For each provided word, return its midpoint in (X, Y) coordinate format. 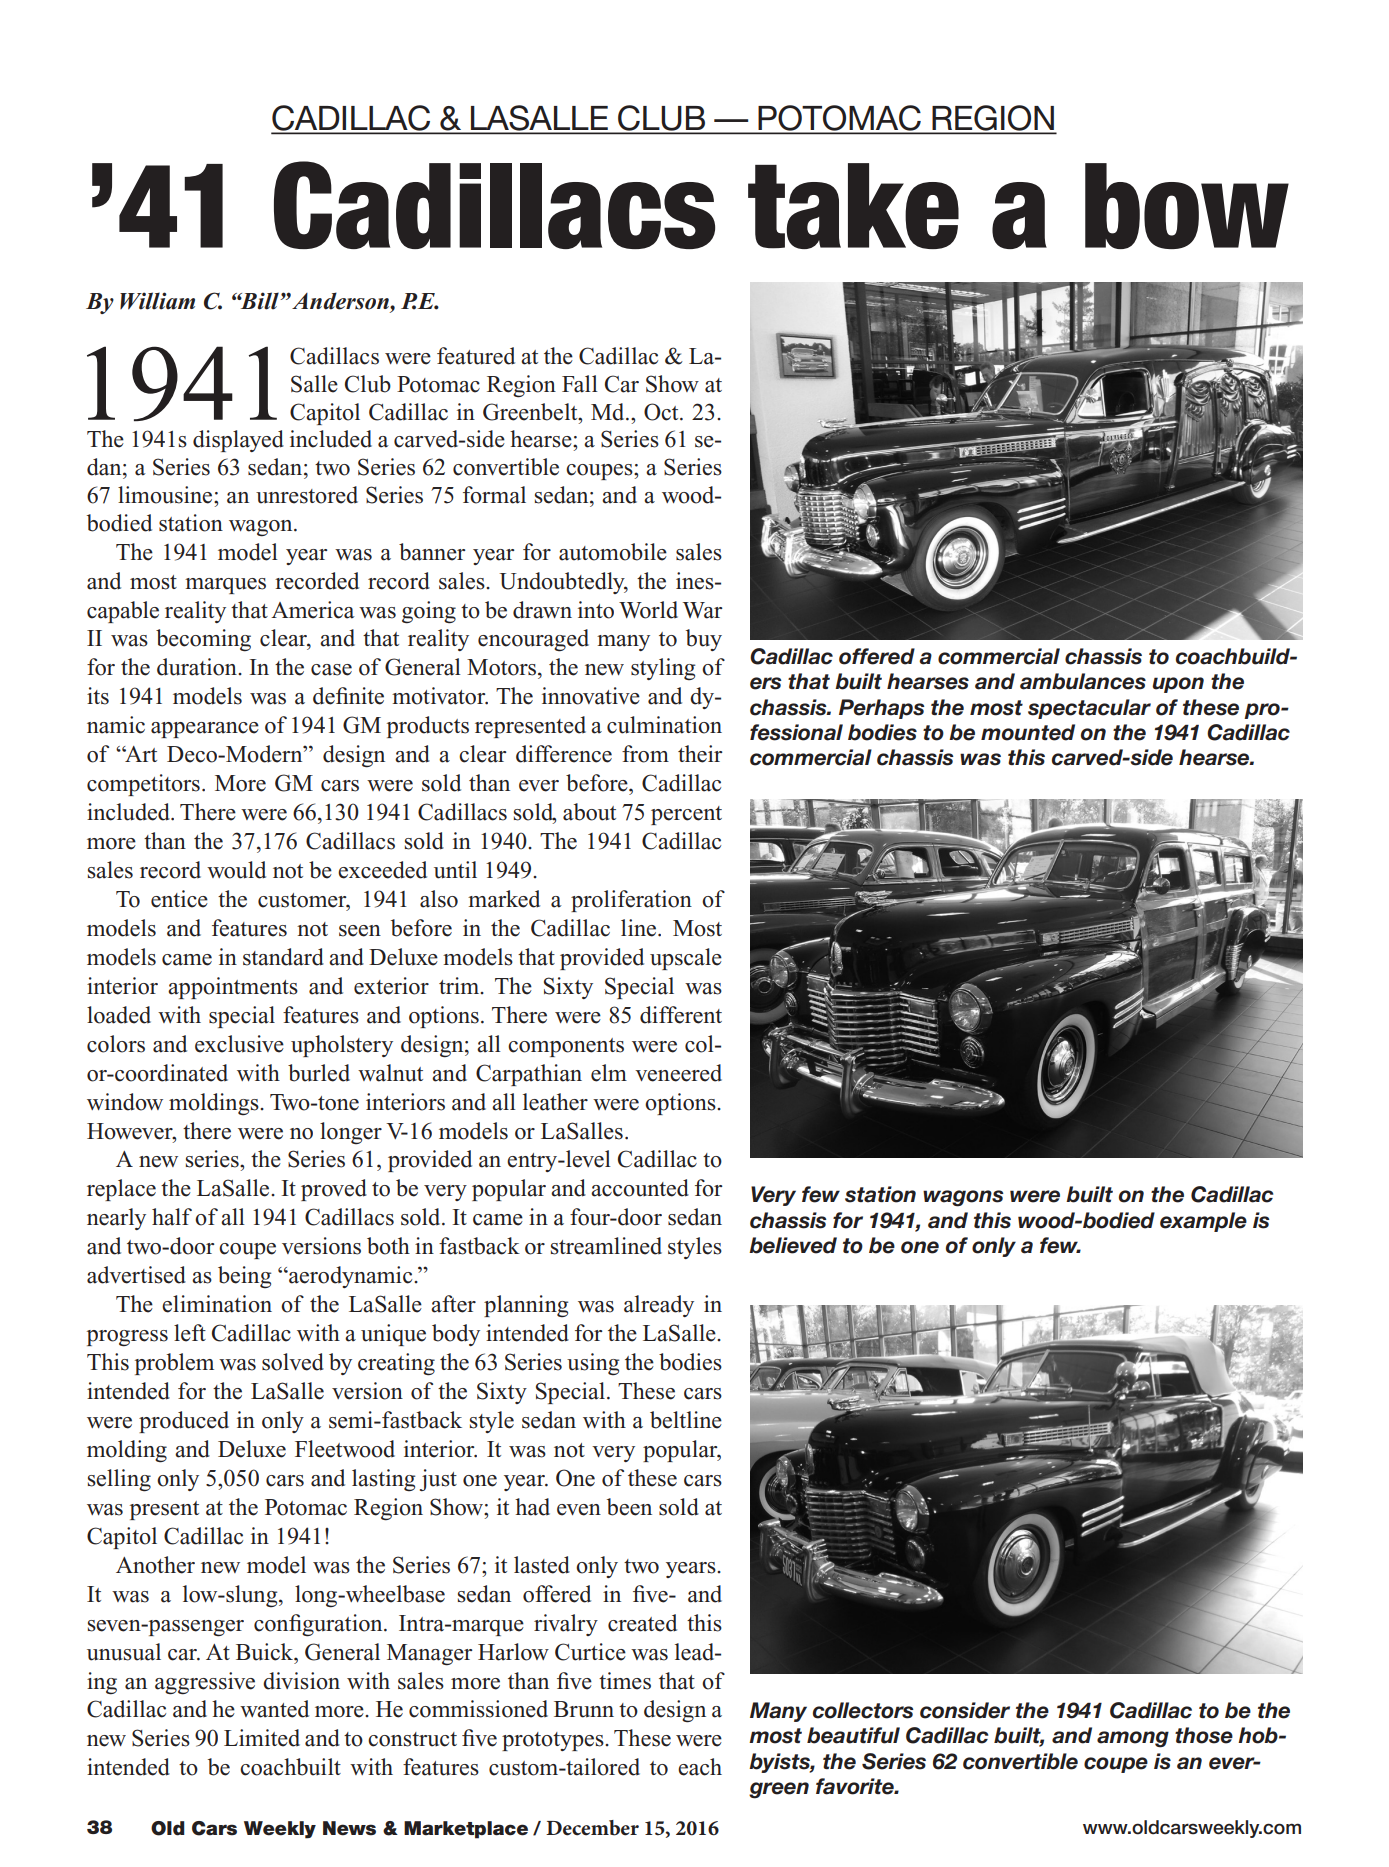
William (157, 301)
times (625, 1681)
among (1133, 1739)
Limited (262, 1738)
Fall (580, 384)
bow (1187, 206)
